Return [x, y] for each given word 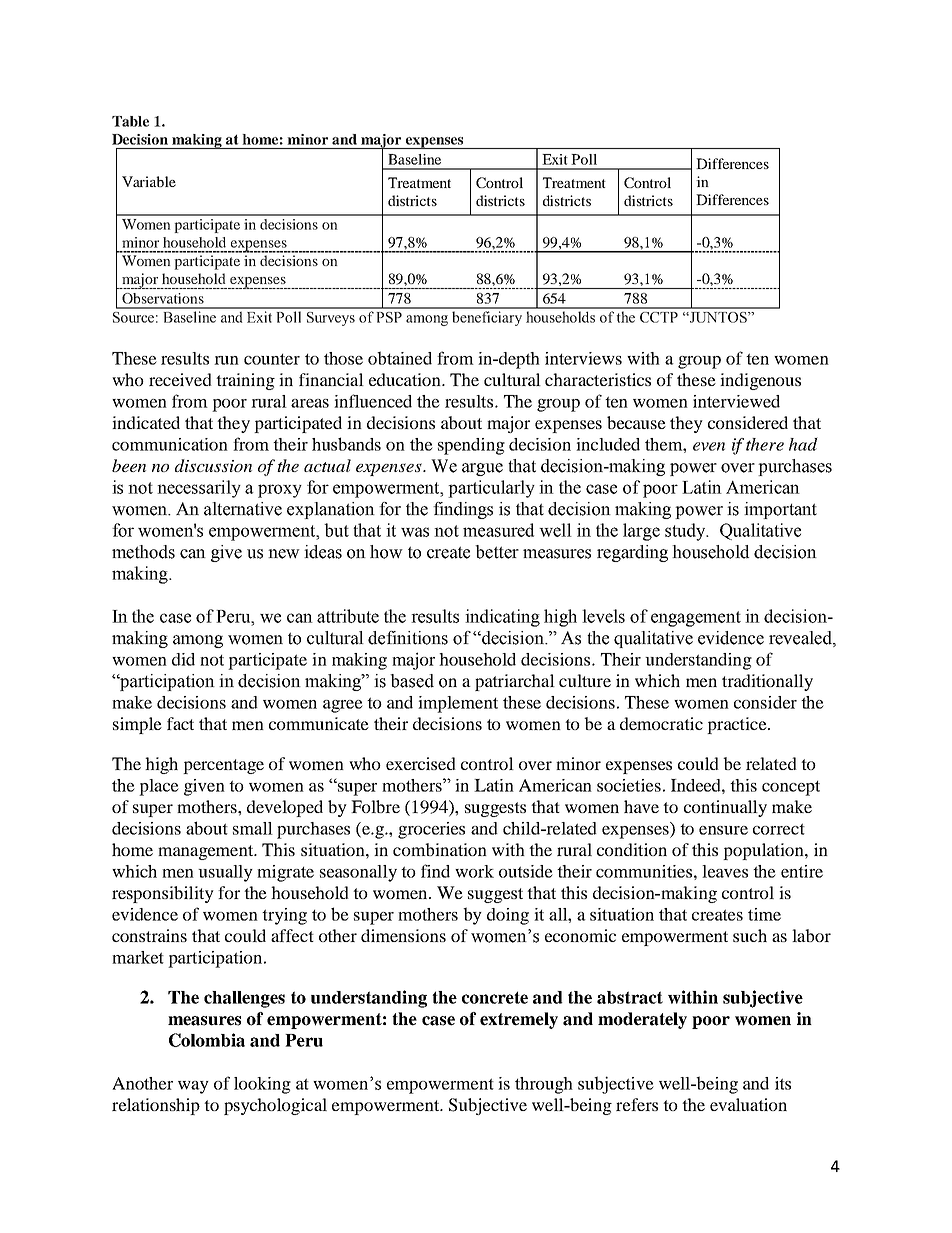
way [193, 1087]
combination [440, 849]
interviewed [736, 401]
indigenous [760, 381]
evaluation [748, 1104]
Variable [149, 181]
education [406, 379]
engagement [696, 619]
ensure [723, 830]
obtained [400, 358]
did [183, 659]
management [207, 852]
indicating [502, 618]
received [180, 379]
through [544, 1085]
